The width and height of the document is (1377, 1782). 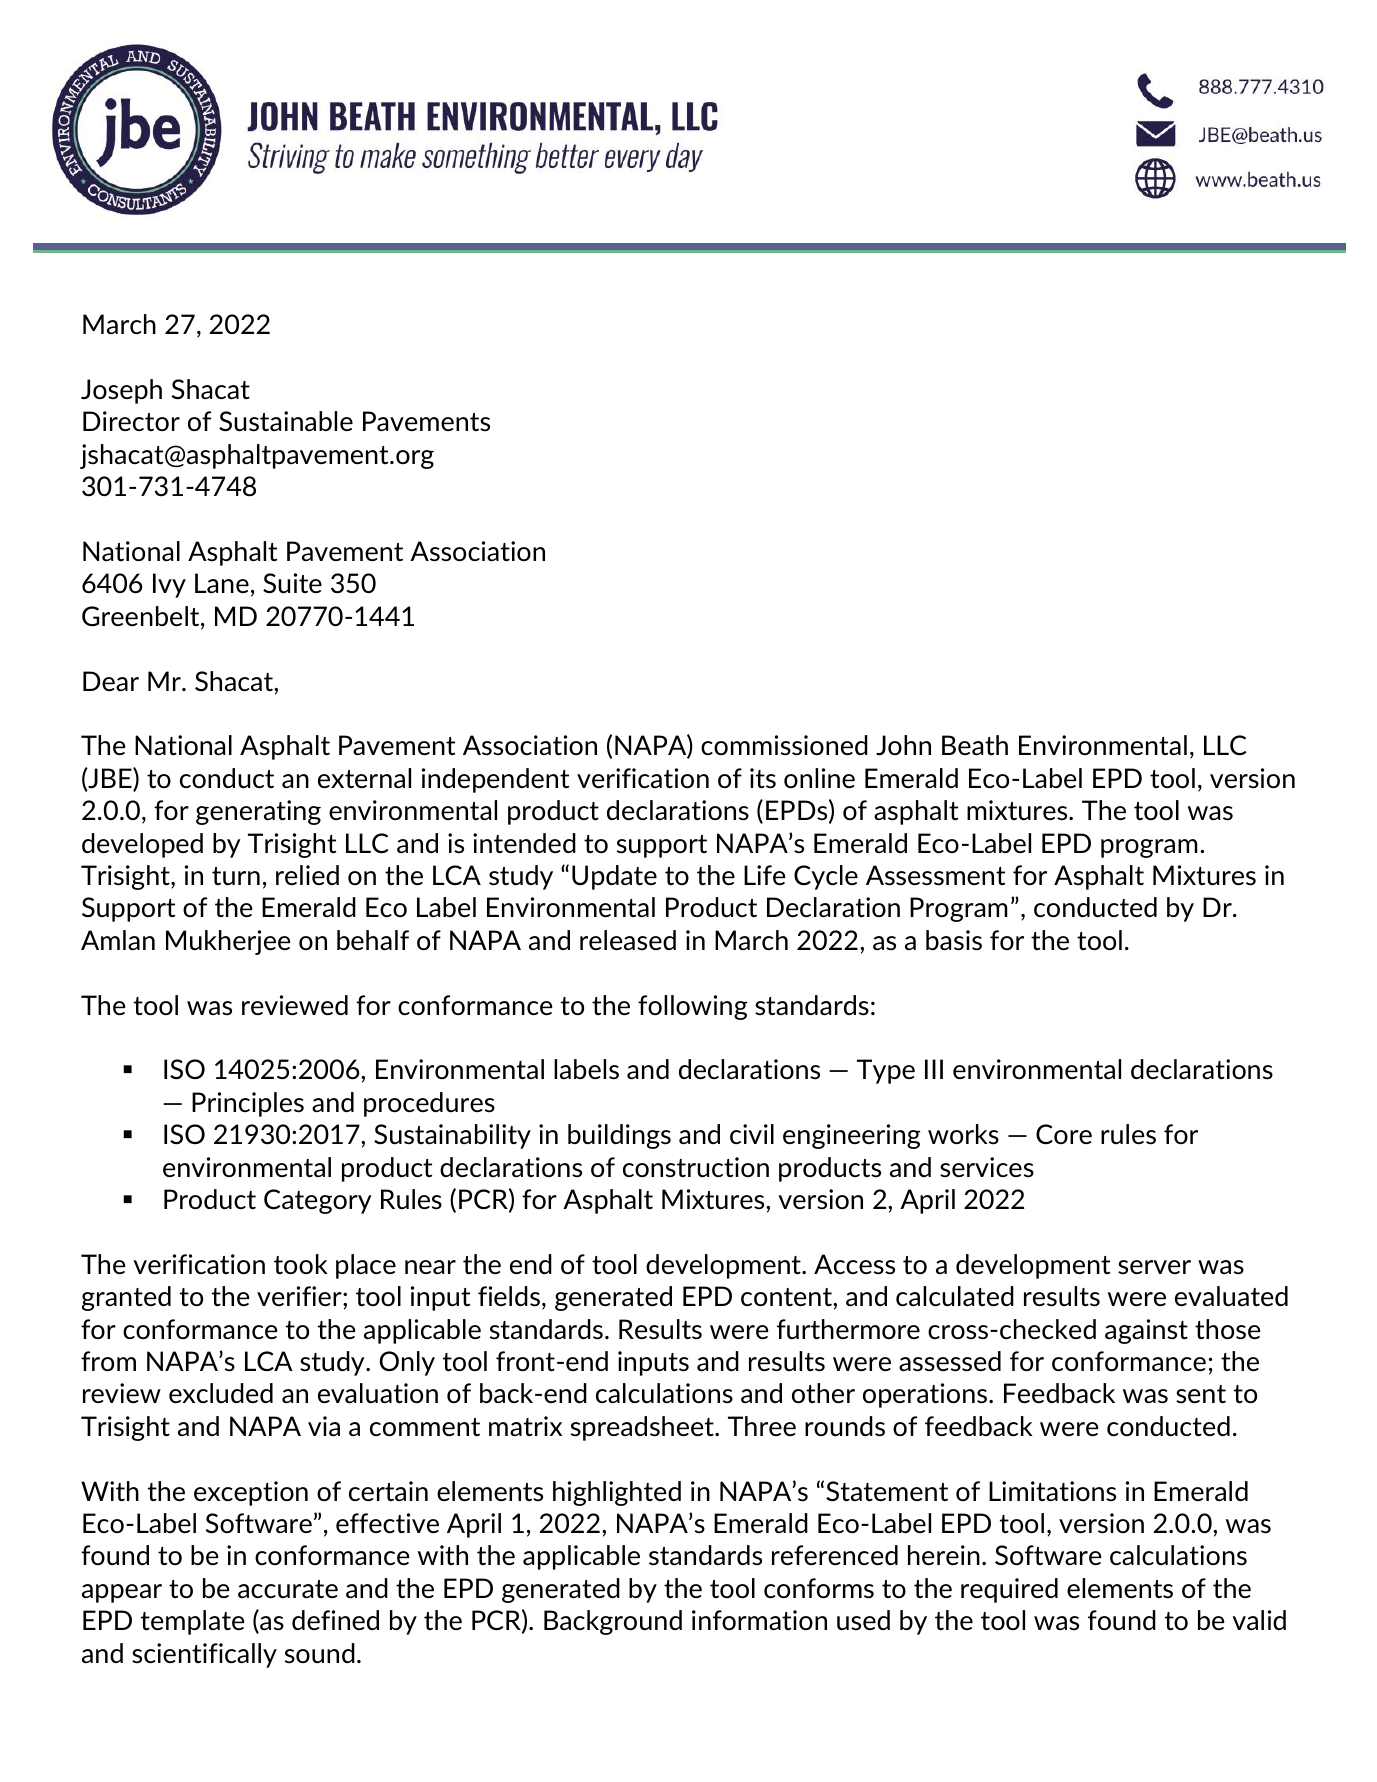 I want to click on Principles, so click(x=248, y=1104).
